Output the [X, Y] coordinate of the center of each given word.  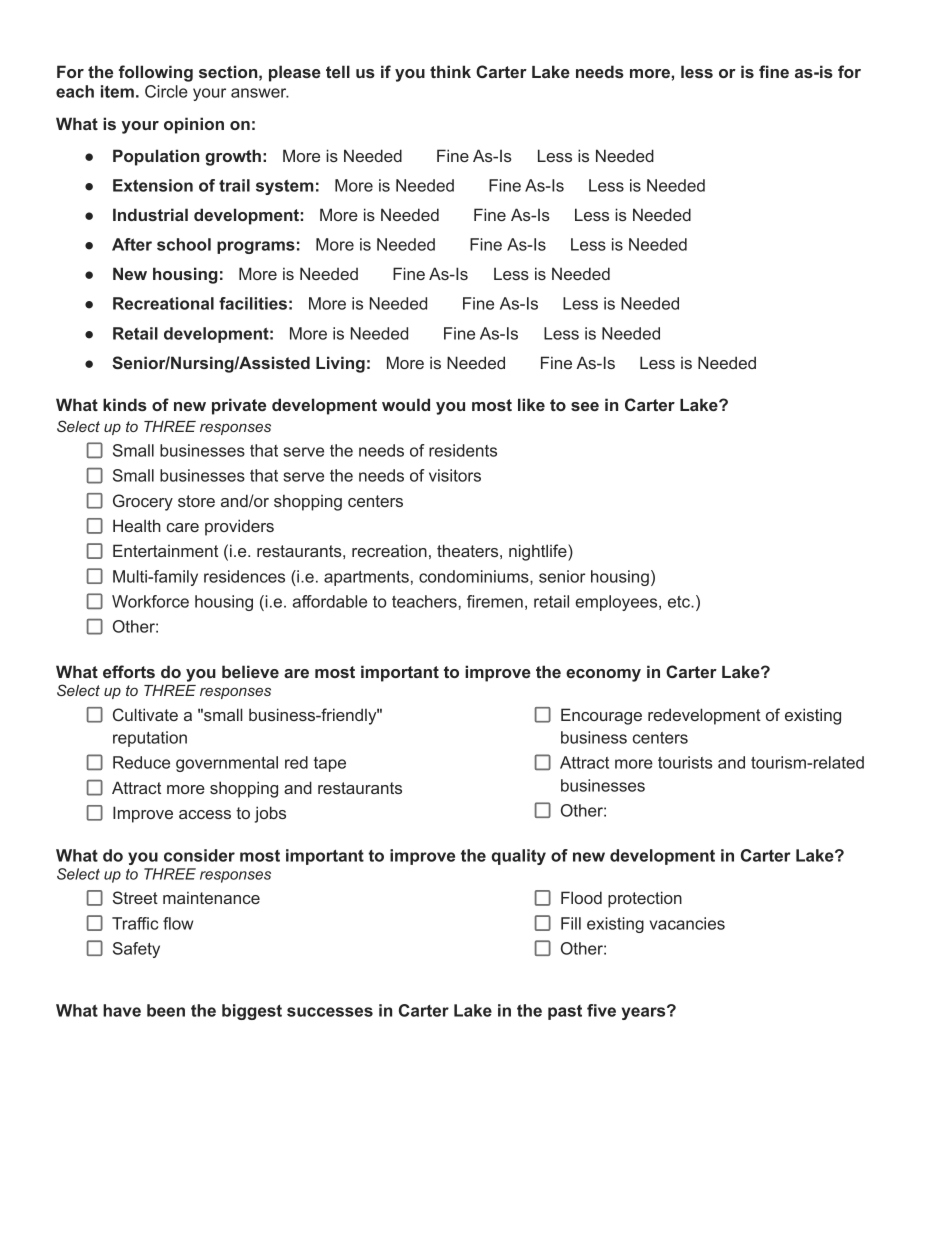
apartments [366, 578]
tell [338, 71]
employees [618, 603]
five [601, 1010]
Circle [166, 91]
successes [330, 1012]
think [450, 71]
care [183, 527]
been [166, 1010]
